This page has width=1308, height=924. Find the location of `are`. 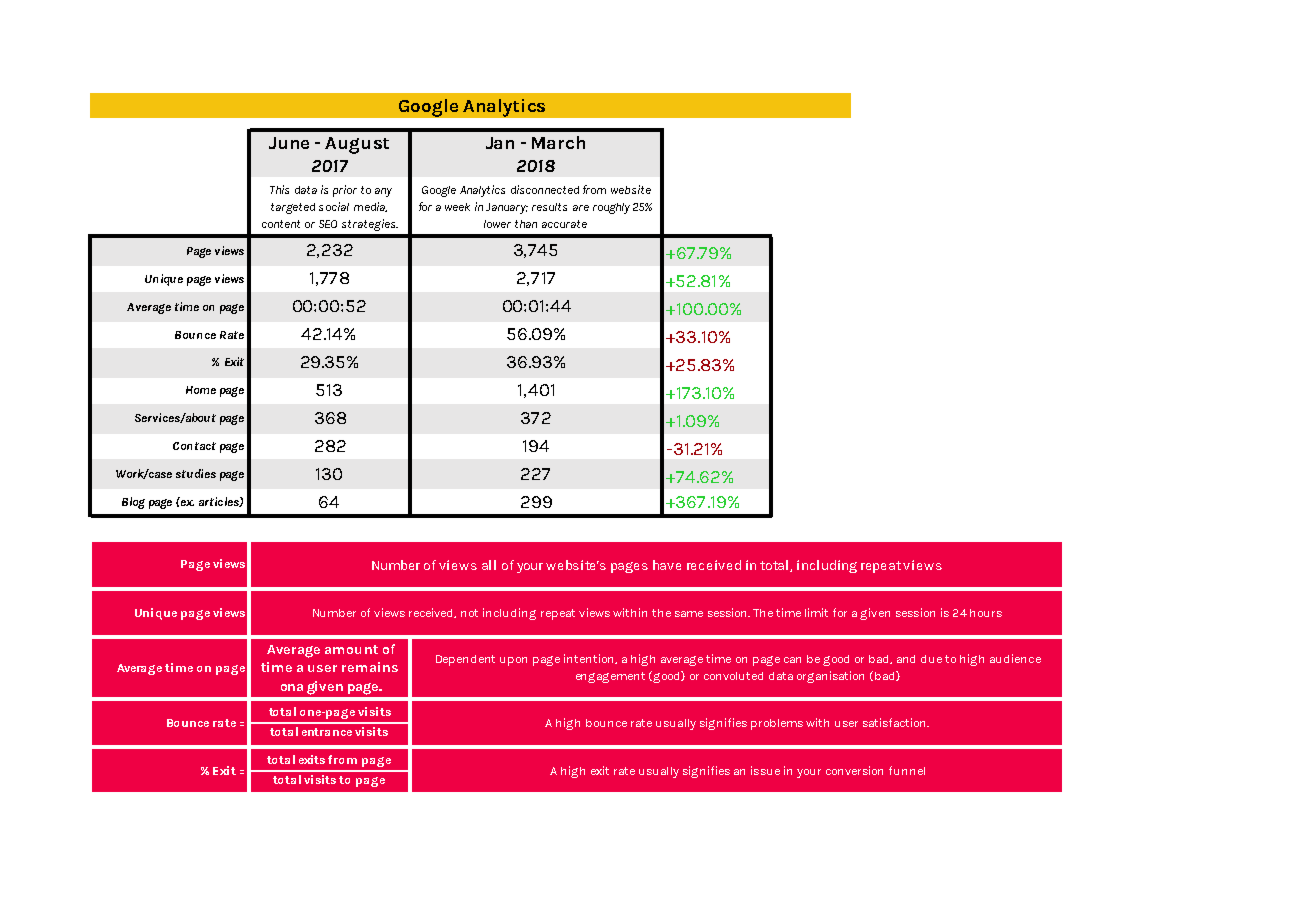

are is located at coordinates (581, 208).
